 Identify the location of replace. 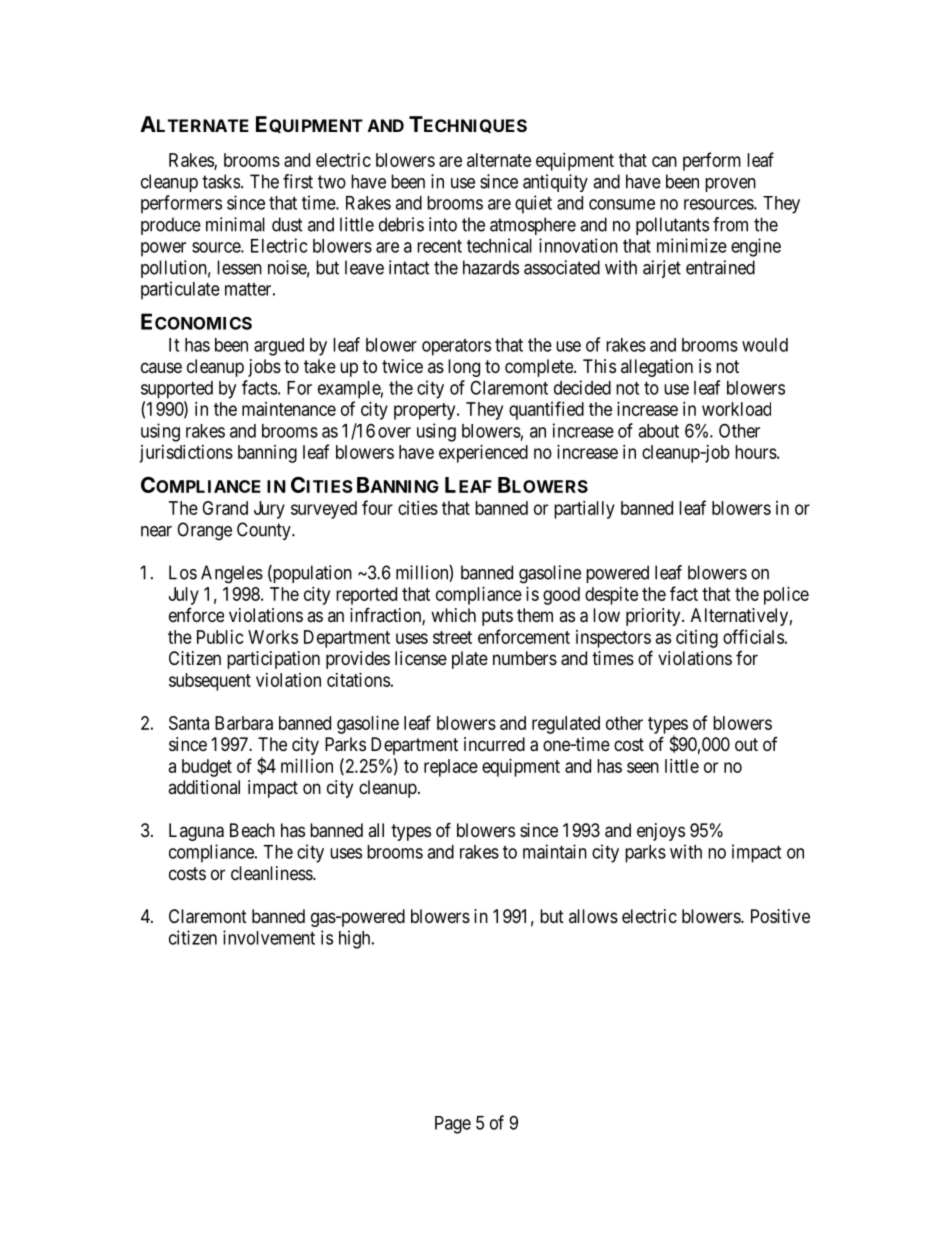
(451, 768).
